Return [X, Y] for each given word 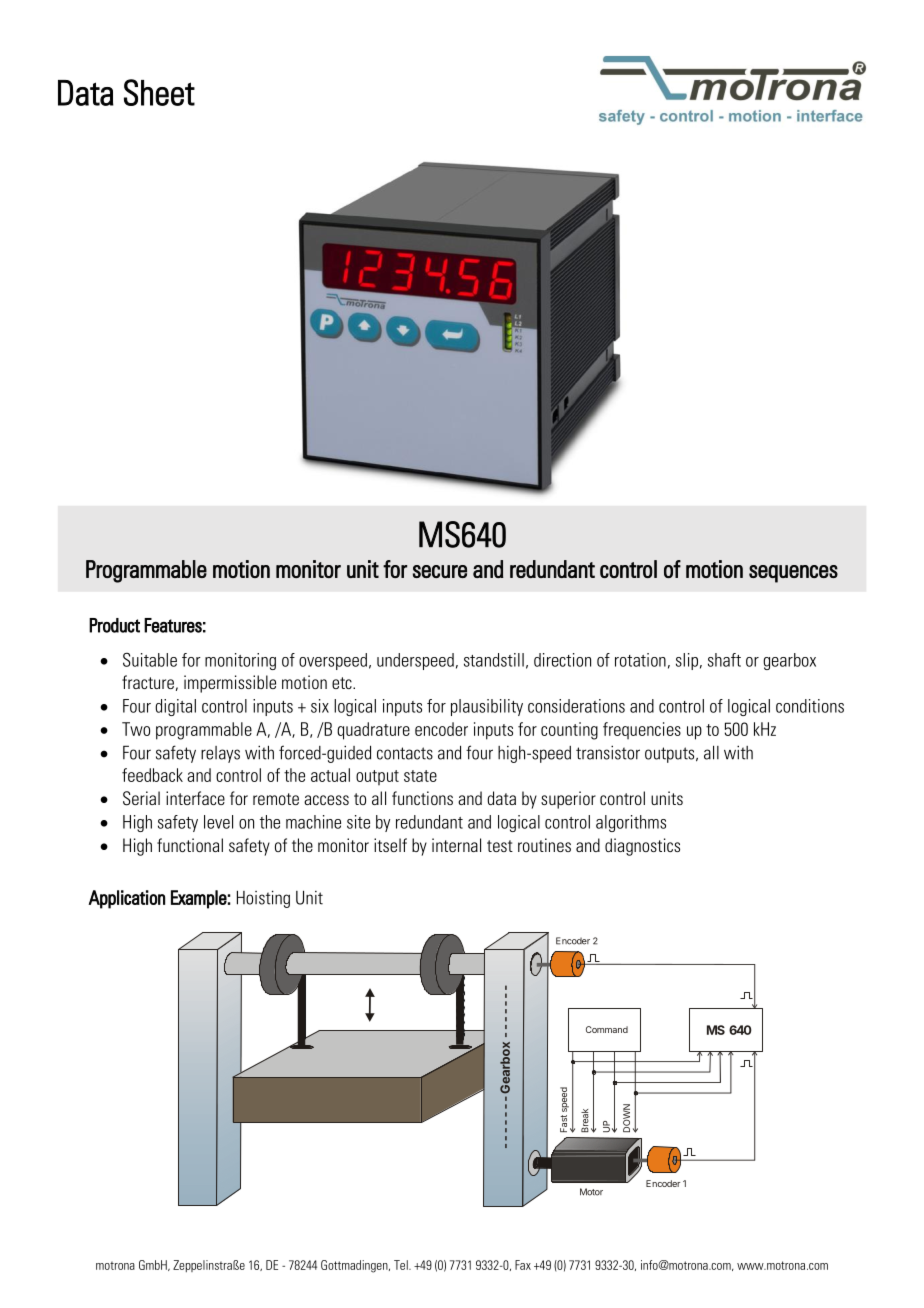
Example [199, 899]
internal [456, 845]
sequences [793, 574]
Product [114, 625]
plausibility [487, 707]
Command [607, 1029]
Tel [402, 1265]
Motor [591, 1192]
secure [440, 571]
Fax [523, 1265]
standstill [494, 660]
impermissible [230, 684]
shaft [724, 660]
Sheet [159, 92]
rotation [640, 660]
